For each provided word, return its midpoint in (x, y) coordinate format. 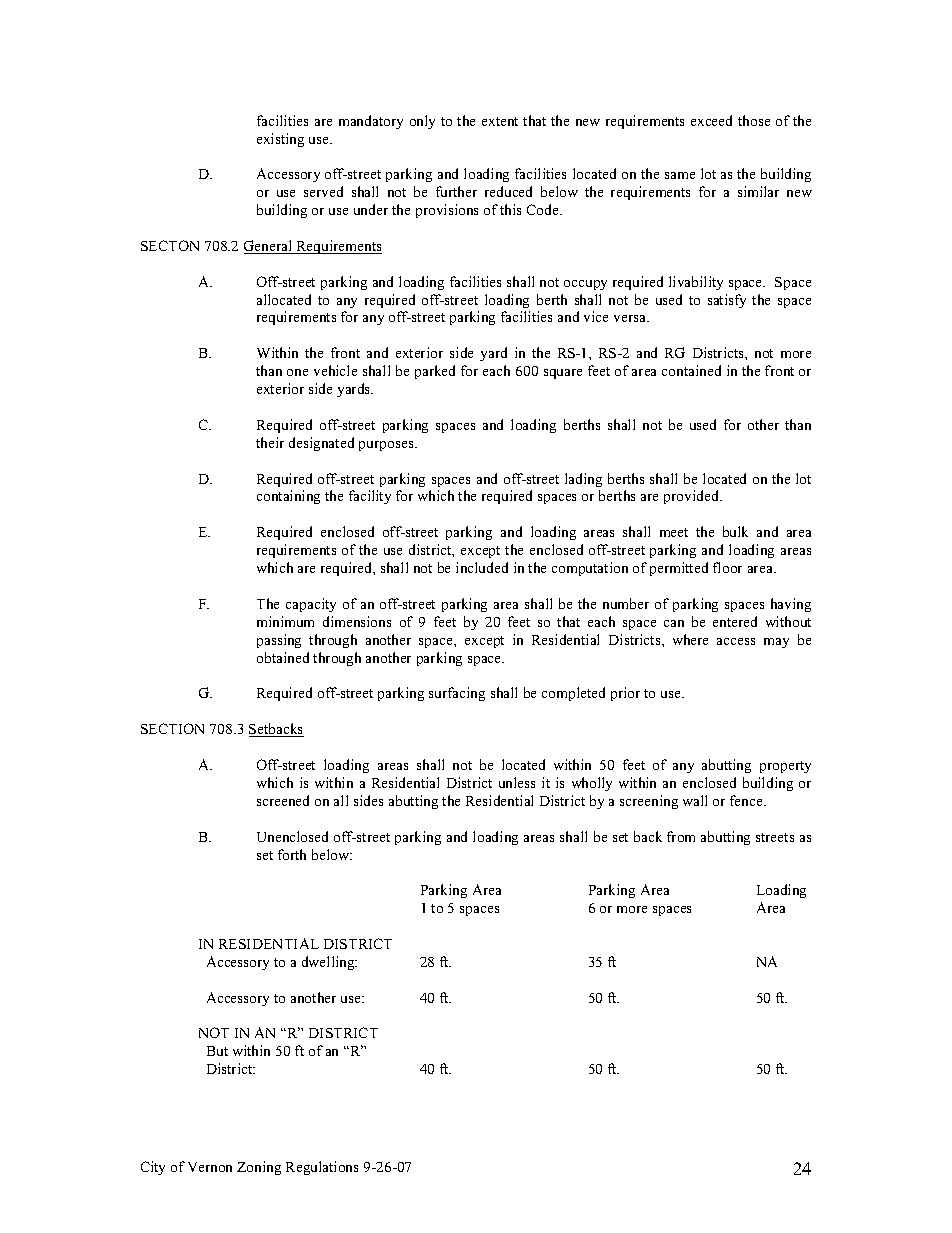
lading (583, 480)
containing (288, 497)
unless (517, 782)
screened (283, 800)
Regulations (322, 1168)
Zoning (259, 1168)
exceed (711, 120)
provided (692, 497)
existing (280, 140)
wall (695, 800)
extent (500, 121)
